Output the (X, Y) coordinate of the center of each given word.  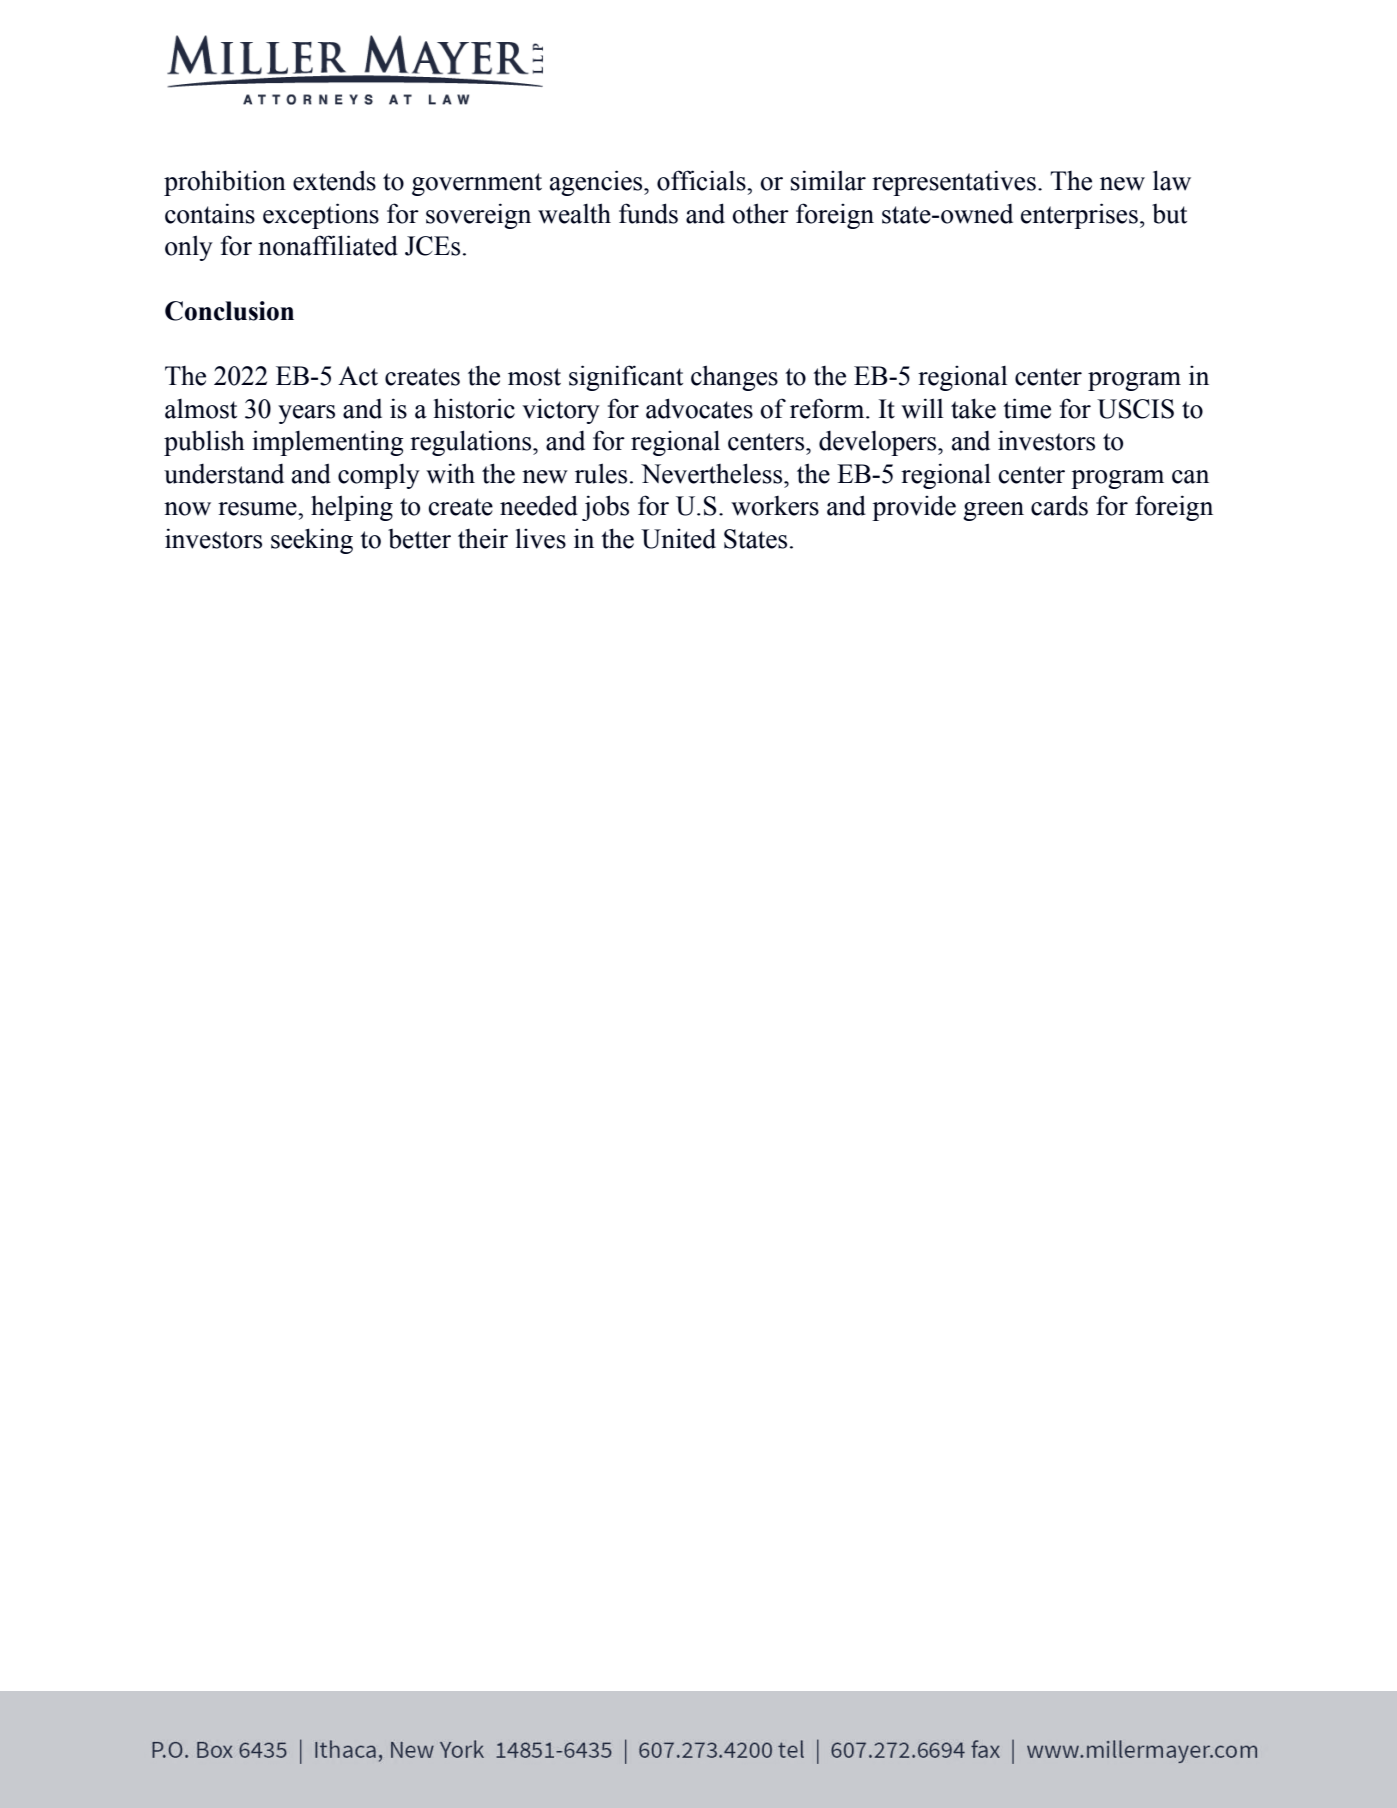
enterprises (1079, 216)
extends (334, 180)
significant (626, 378)
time (1027, 408)
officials (702, 180)
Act (358, 376)
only (189, 248)
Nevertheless (713, 473)
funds (648, 213)
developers (879, 443)
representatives (954, 183)
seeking (312, 541)
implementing (328, 443)
